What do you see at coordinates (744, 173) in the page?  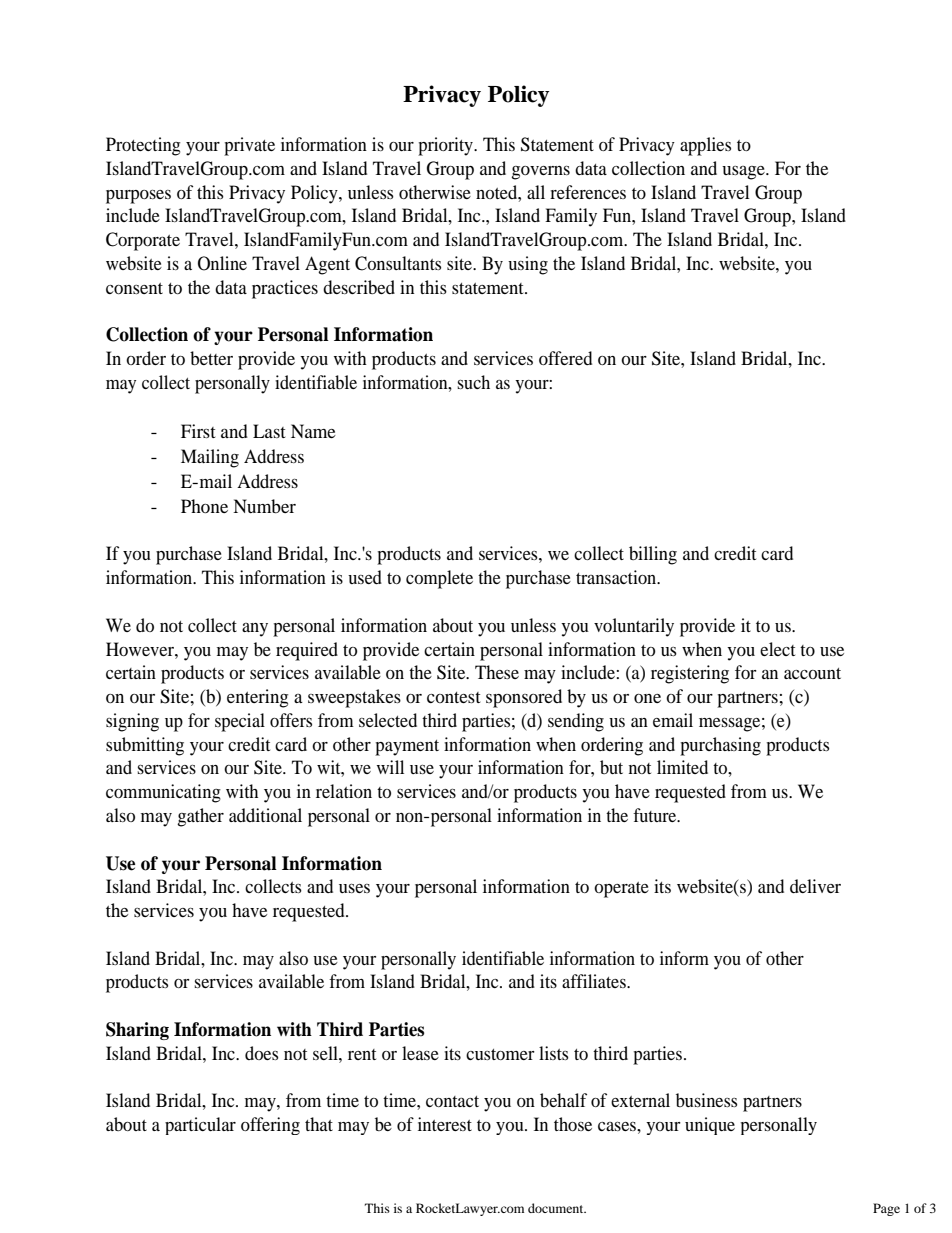 I see `usage` at bounding box center [744, 173].
